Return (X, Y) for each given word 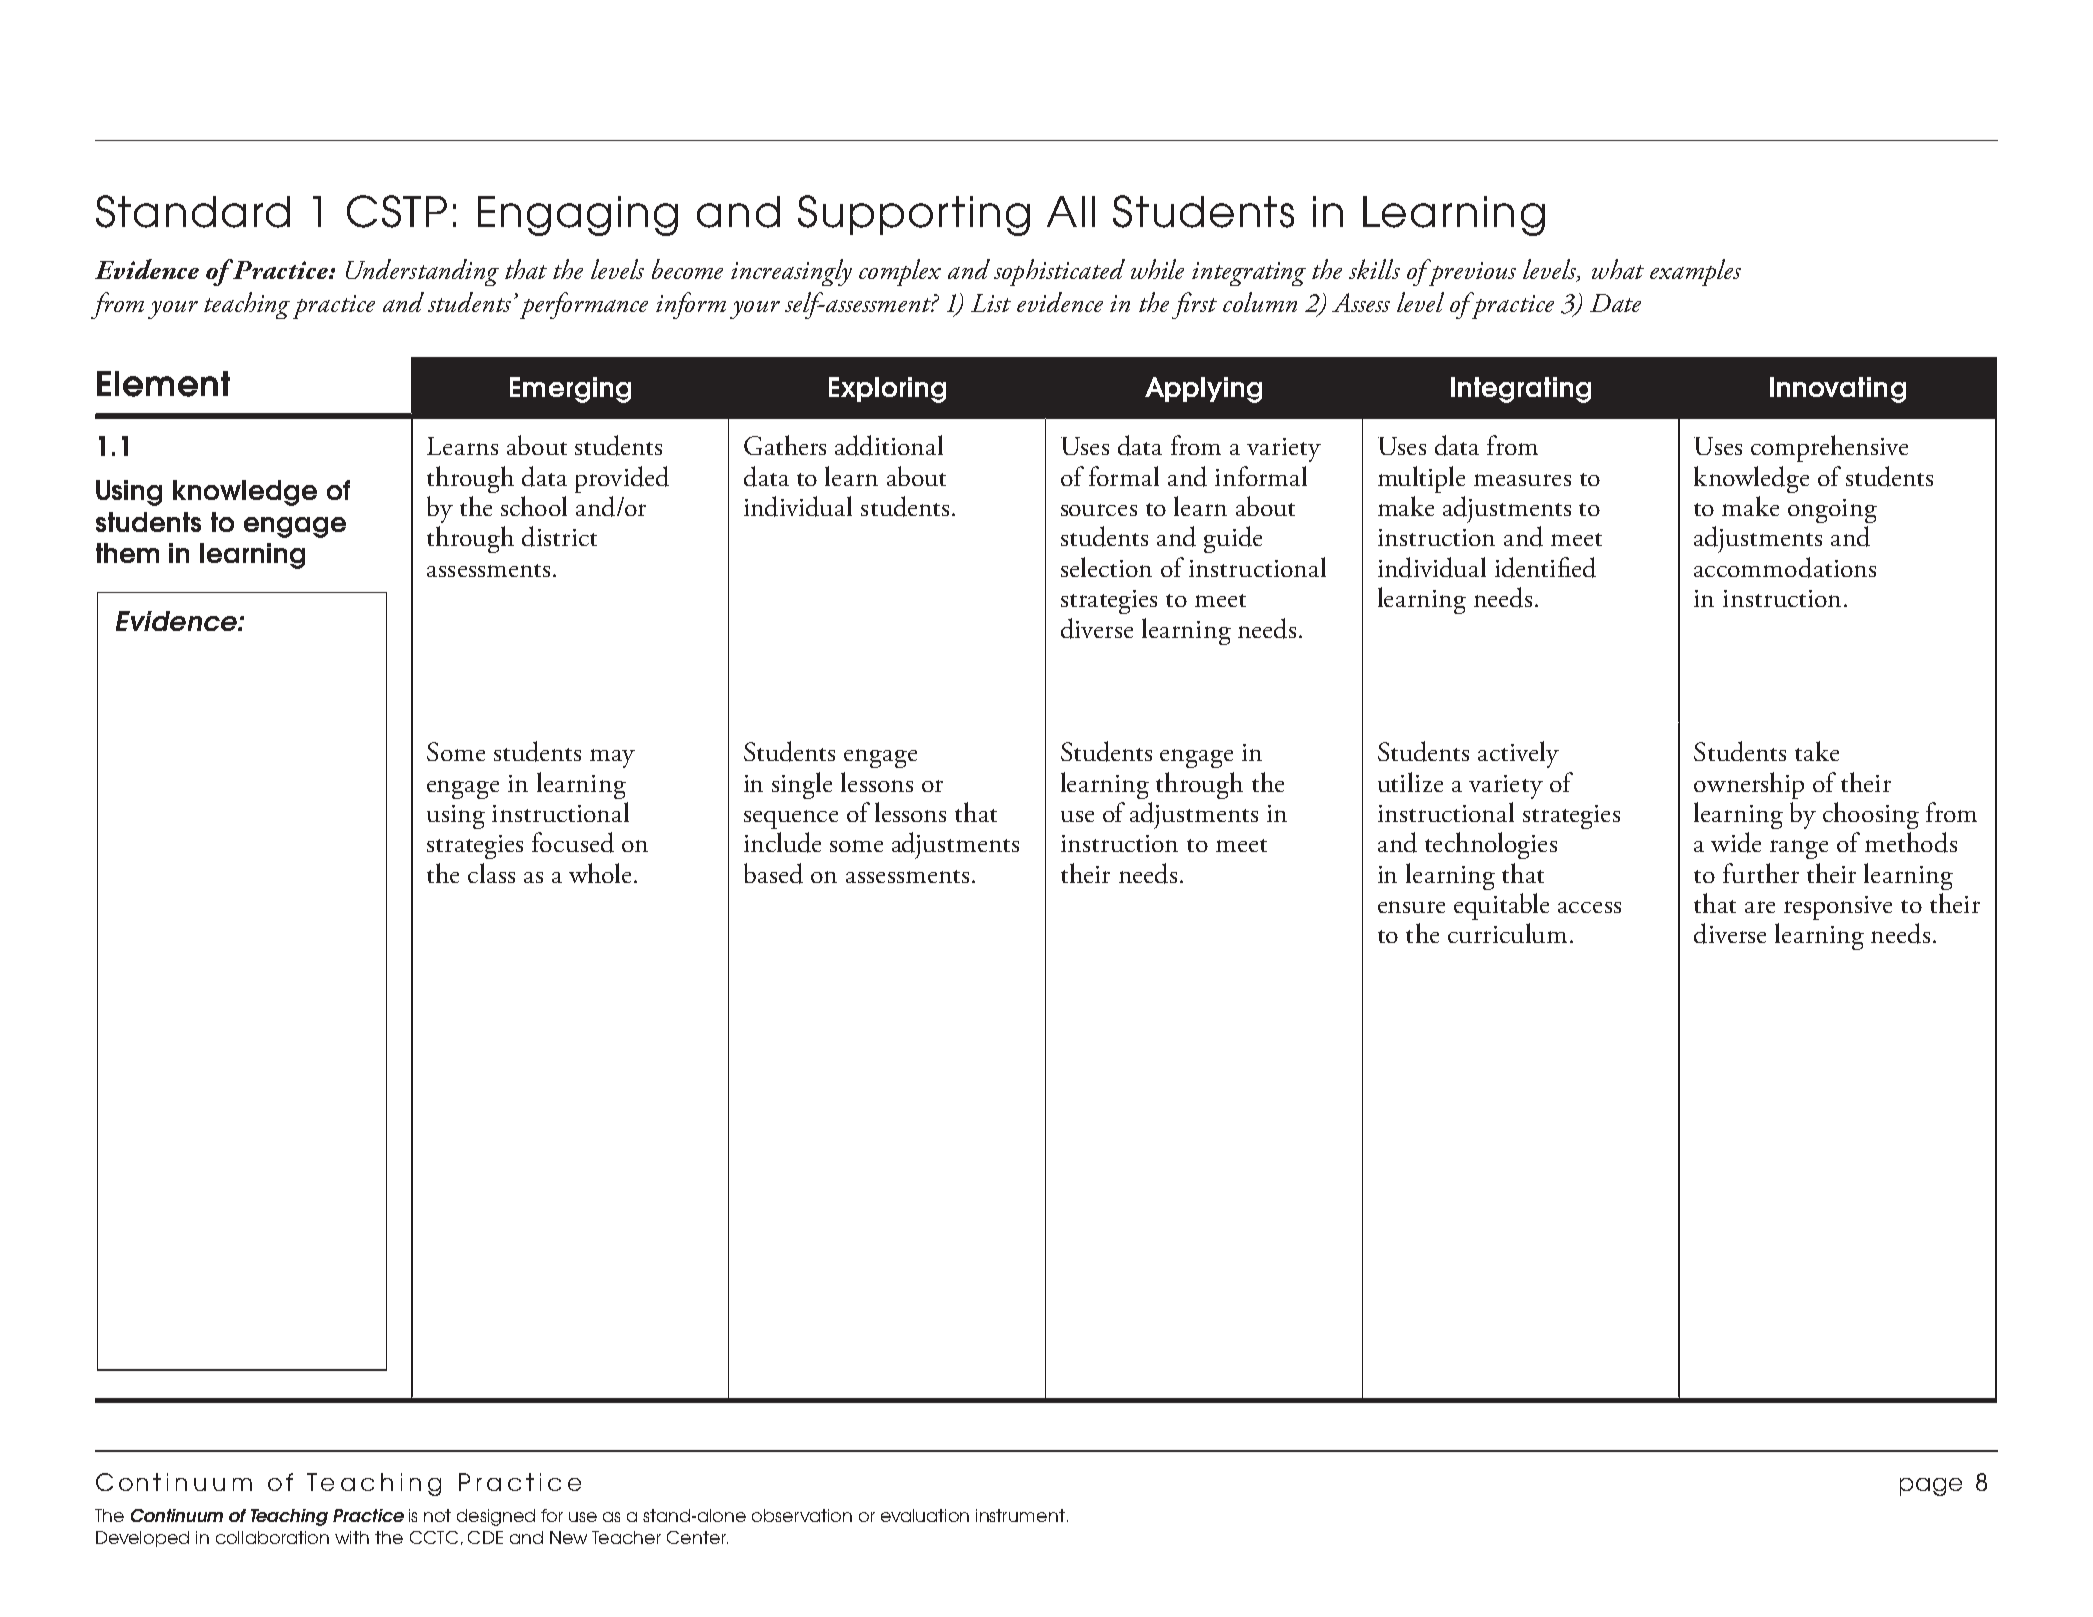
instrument (1020, 1515)
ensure (1411, 907)
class (491, 873)
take (1817, 751)
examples (1695, 272)
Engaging (578, 216)
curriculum (1507, 933)
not (437, 1515)
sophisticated (1059, 272)
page (1931, 1487)
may (612, 758)
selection (1106, 567)
